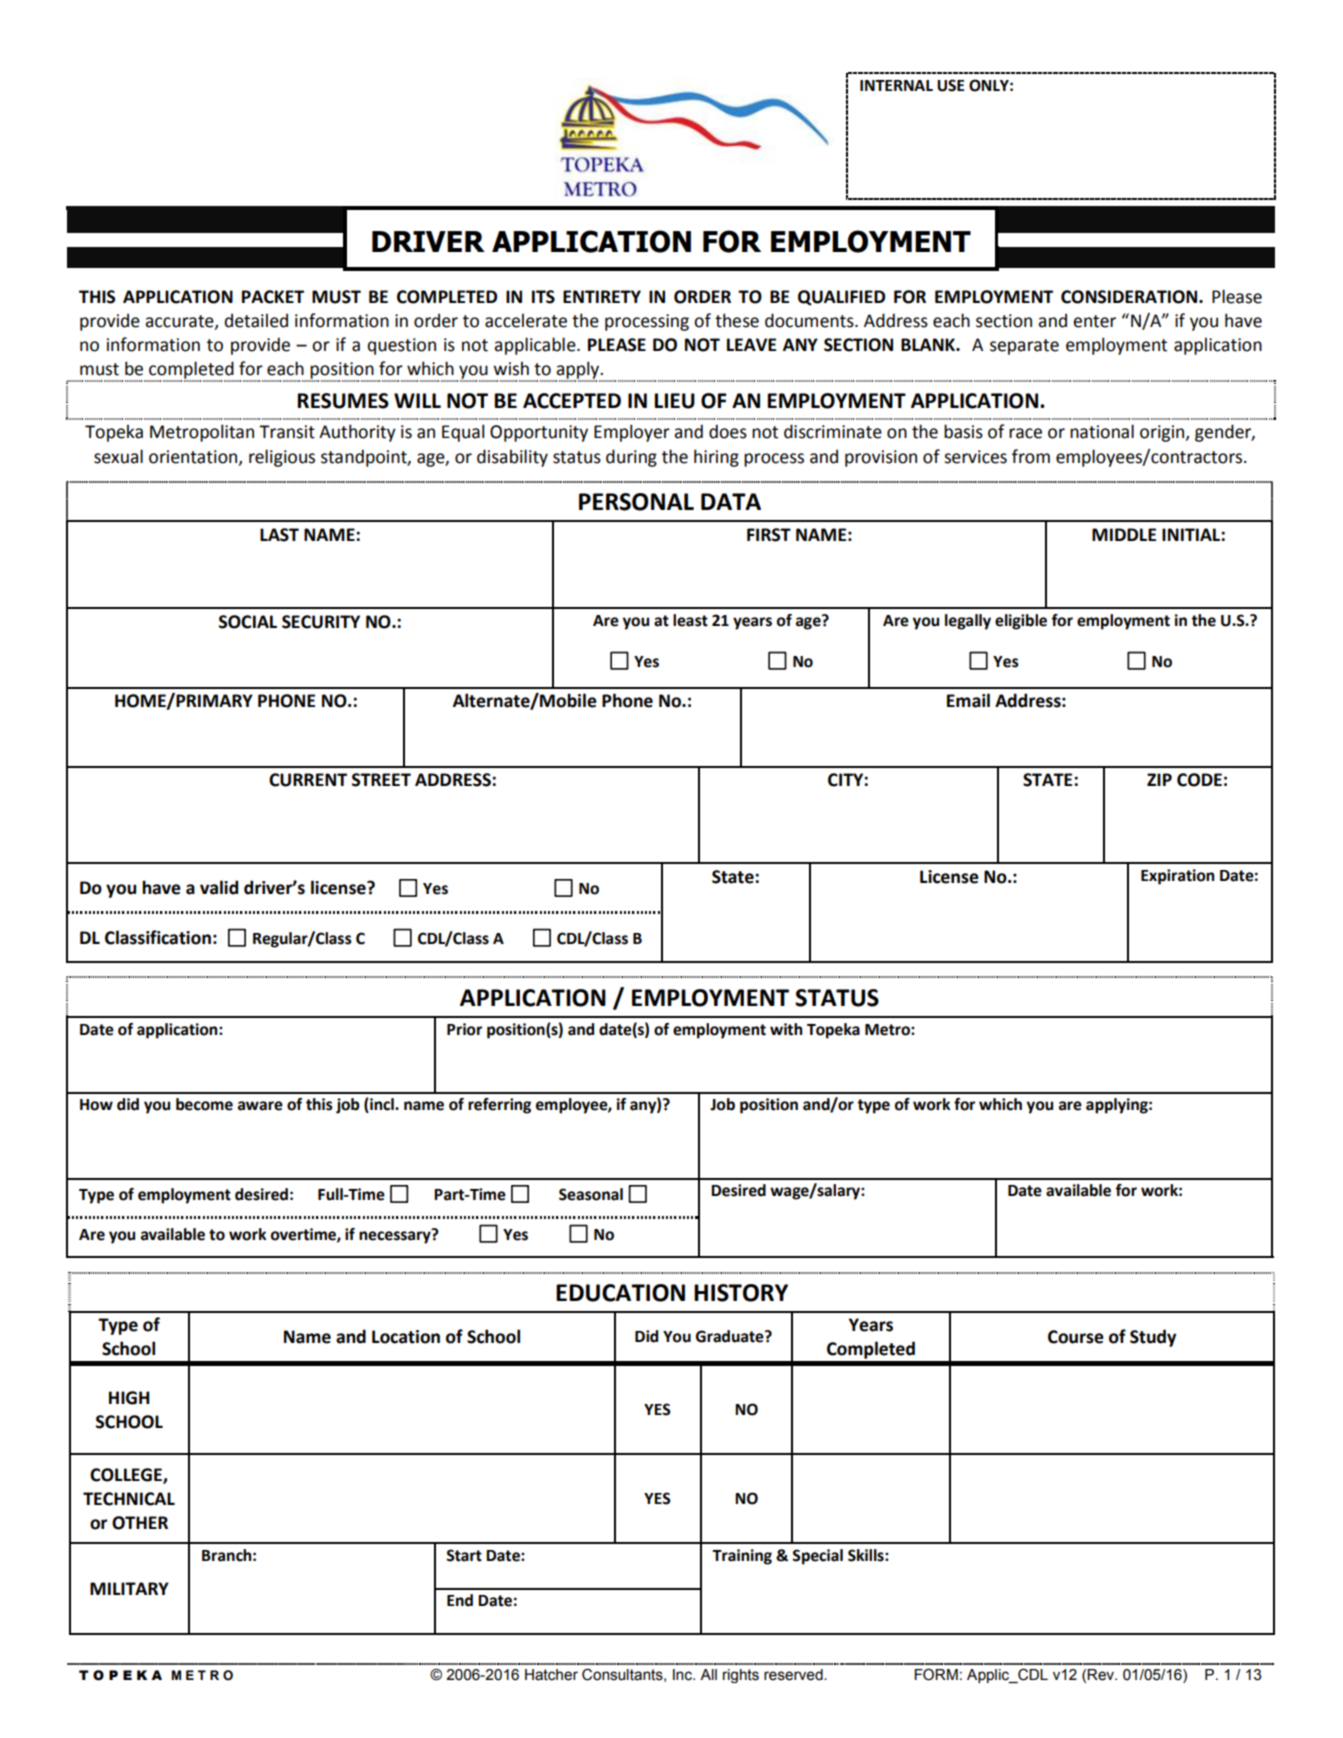 This screenshot has height=1738, width=1343. What do you see at coordinates (951, 85) in the screenshot?
I see `USE` at bounding box center [951, 85].
